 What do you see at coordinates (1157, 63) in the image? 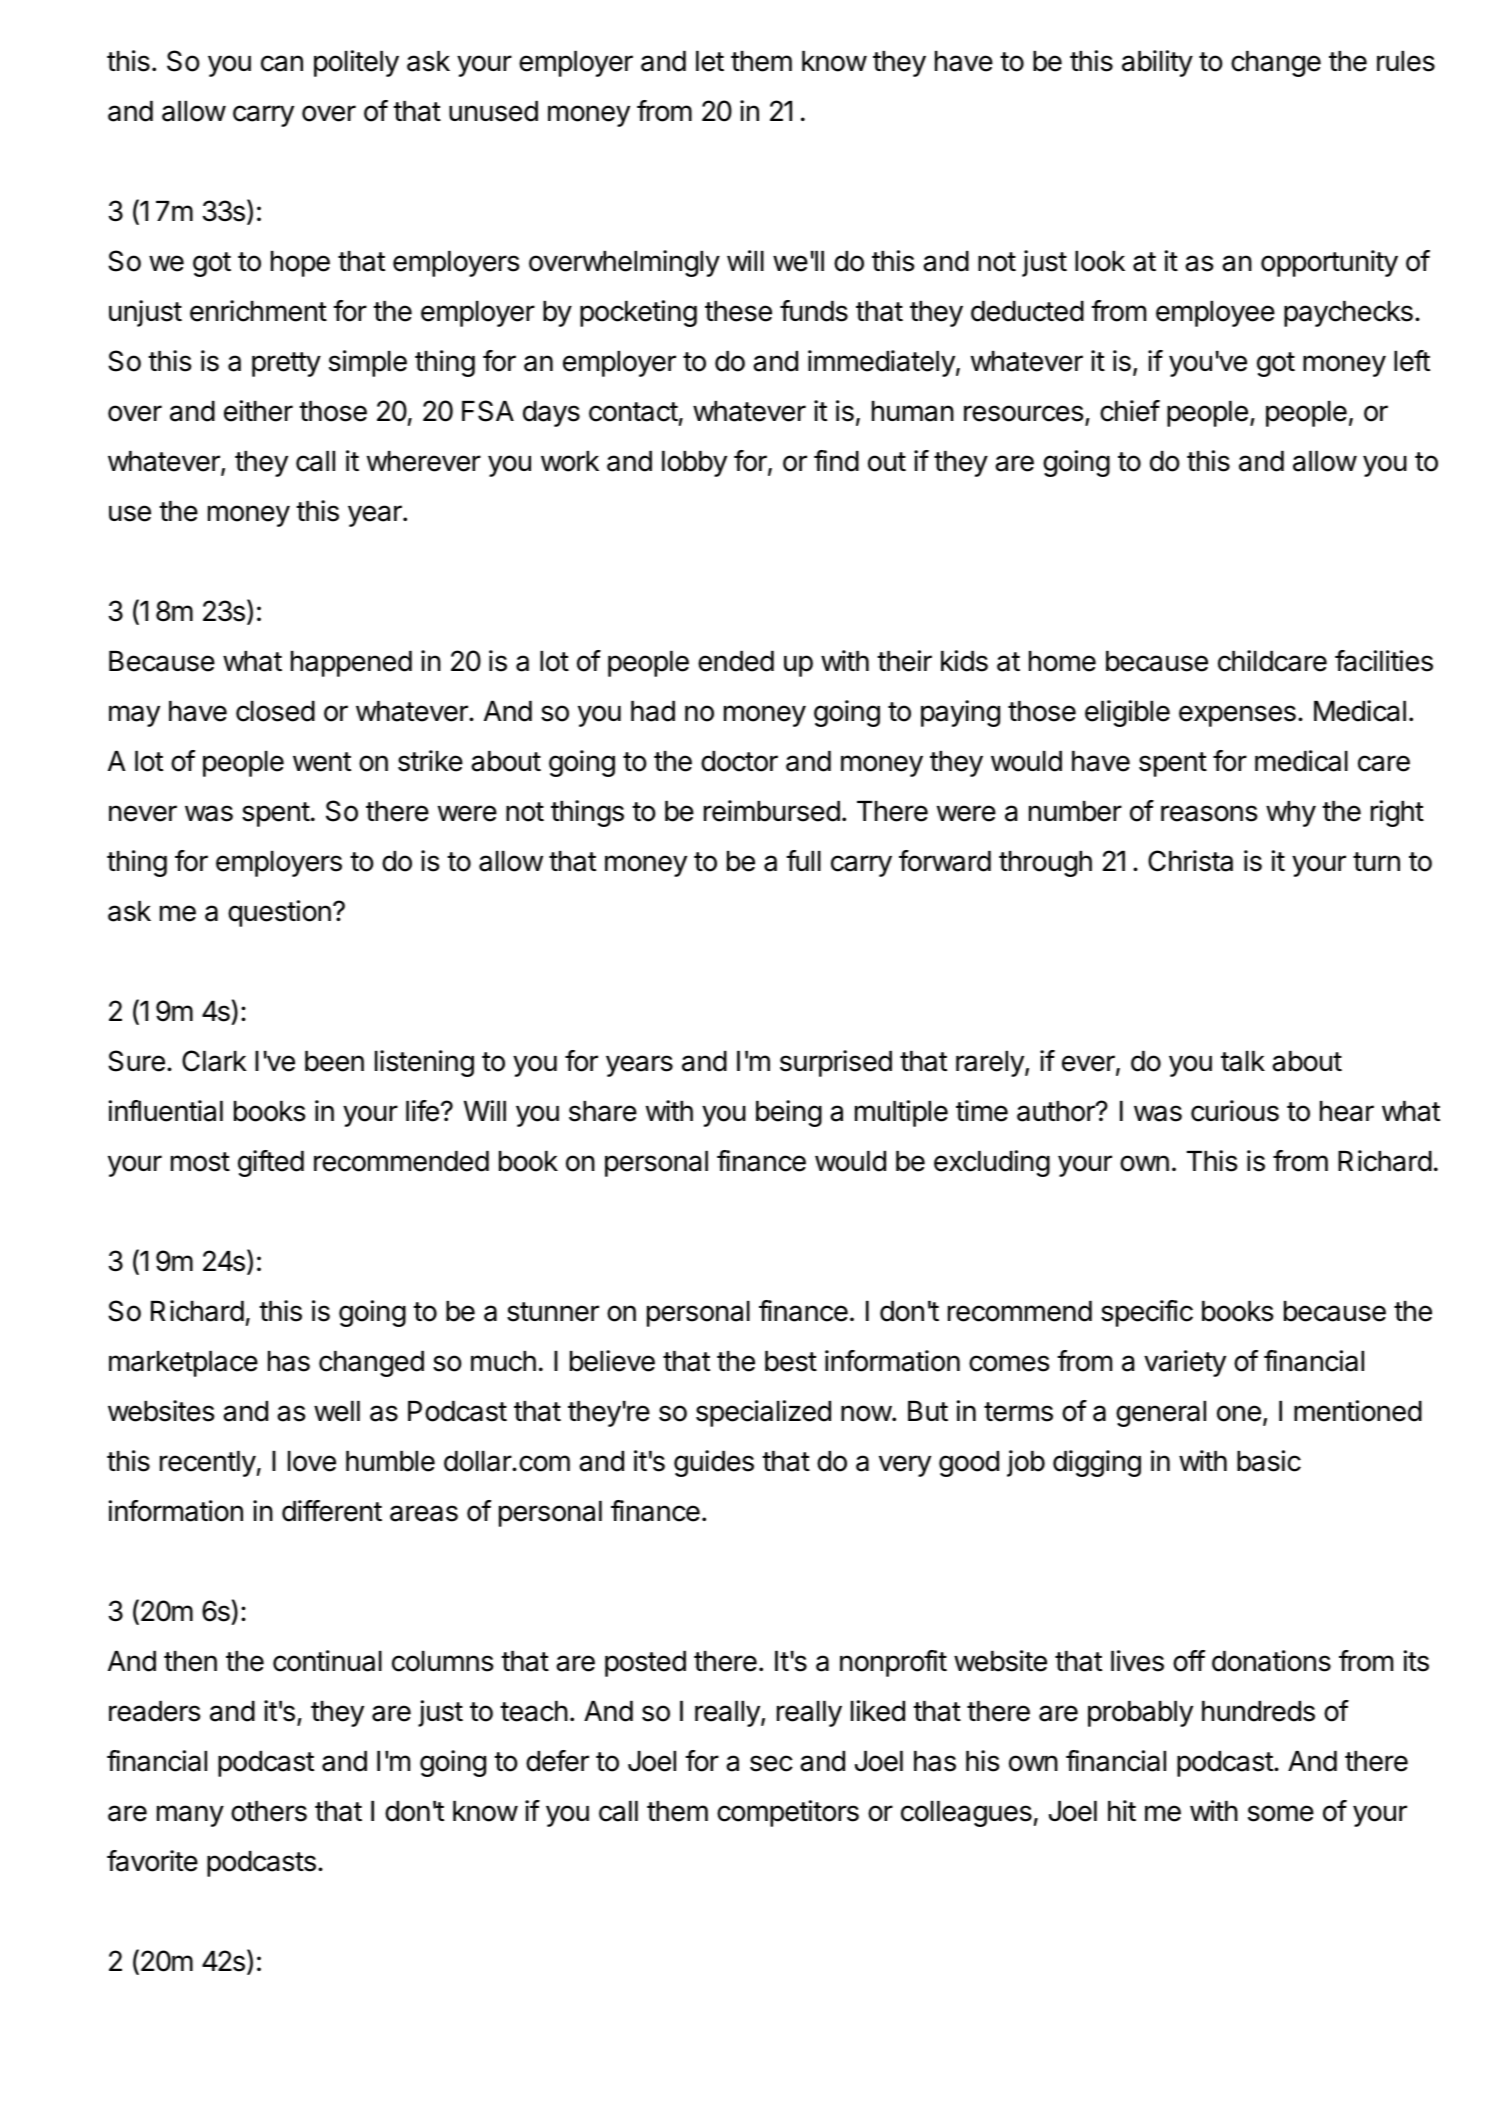
I see `ability` at bounding box center [1157, 63].
